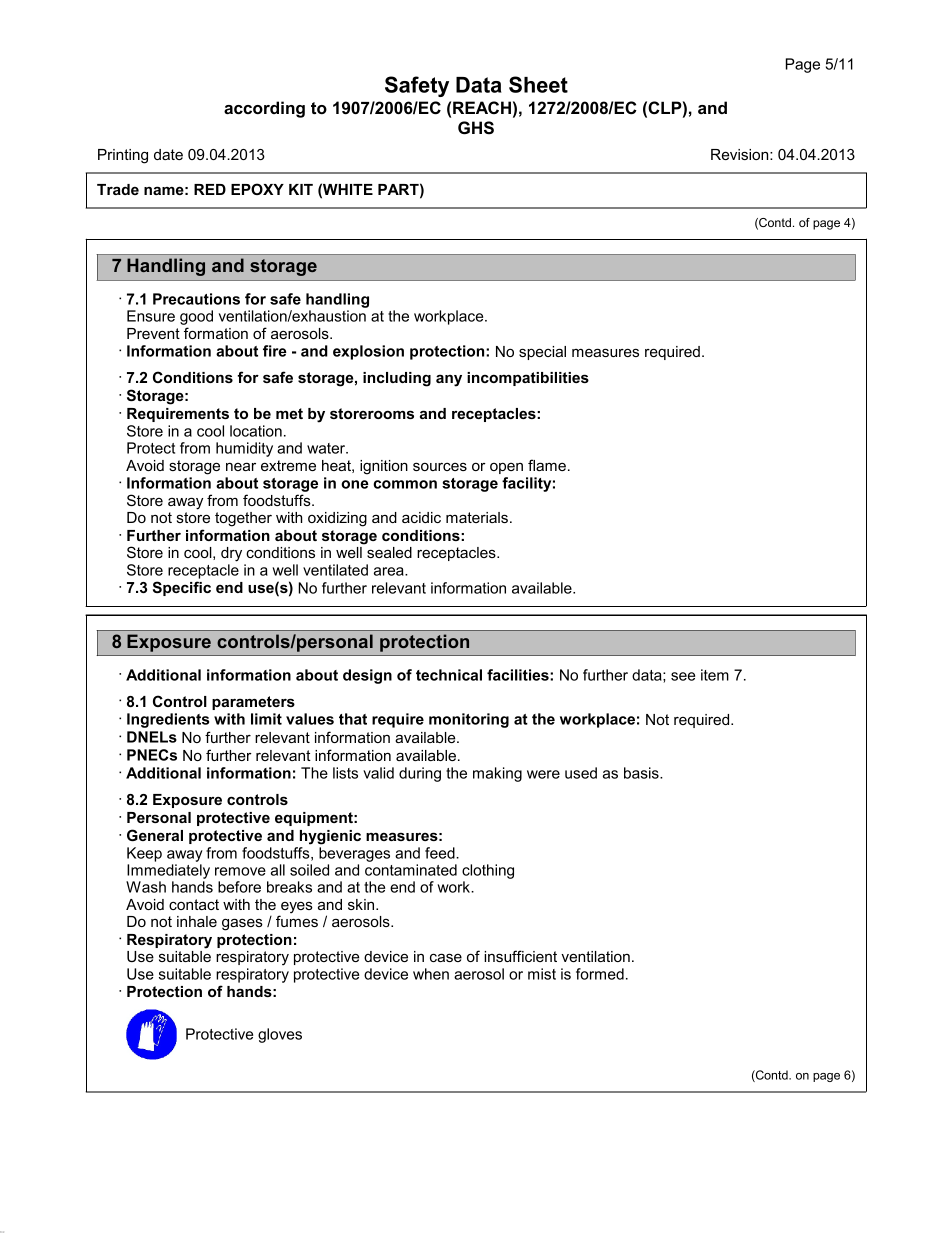 Image resolution: width=952 pixels, height=1233 pixels. What do you see at coordinates (476, 128) in the page?
I see `GHS` at bounding box center [476, 128].
